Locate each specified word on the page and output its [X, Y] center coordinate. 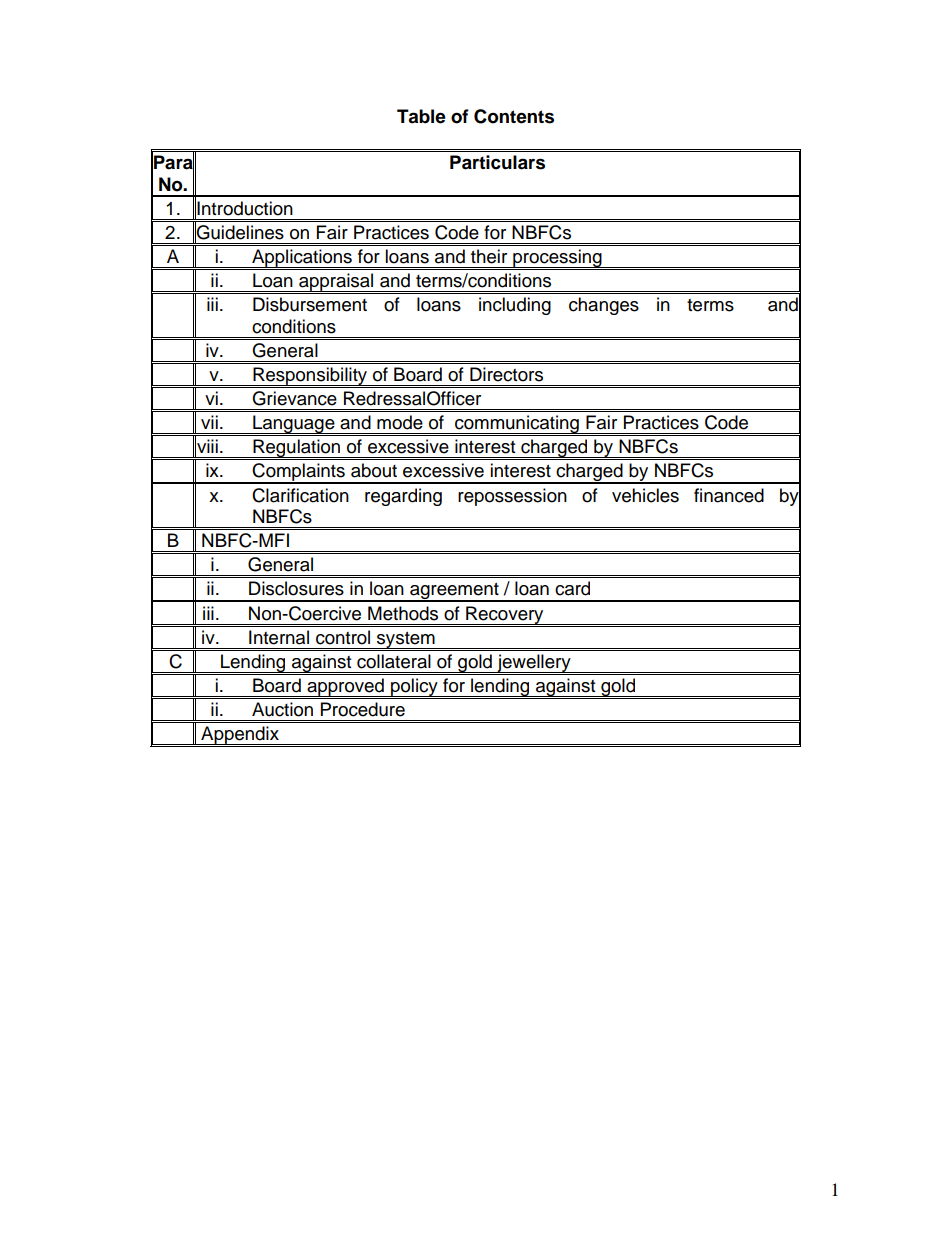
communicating [517, 425]
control [343, 637]
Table [421, 116]
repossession [512, 497]
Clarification [300, 495]
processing [557, 259]
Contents [514, 116]
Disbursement [310, 304]
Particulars [497, 162]
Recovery [505, 615]
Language [294, 425]
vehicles [645, 495]
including [515, 306]
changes [604, 306]
